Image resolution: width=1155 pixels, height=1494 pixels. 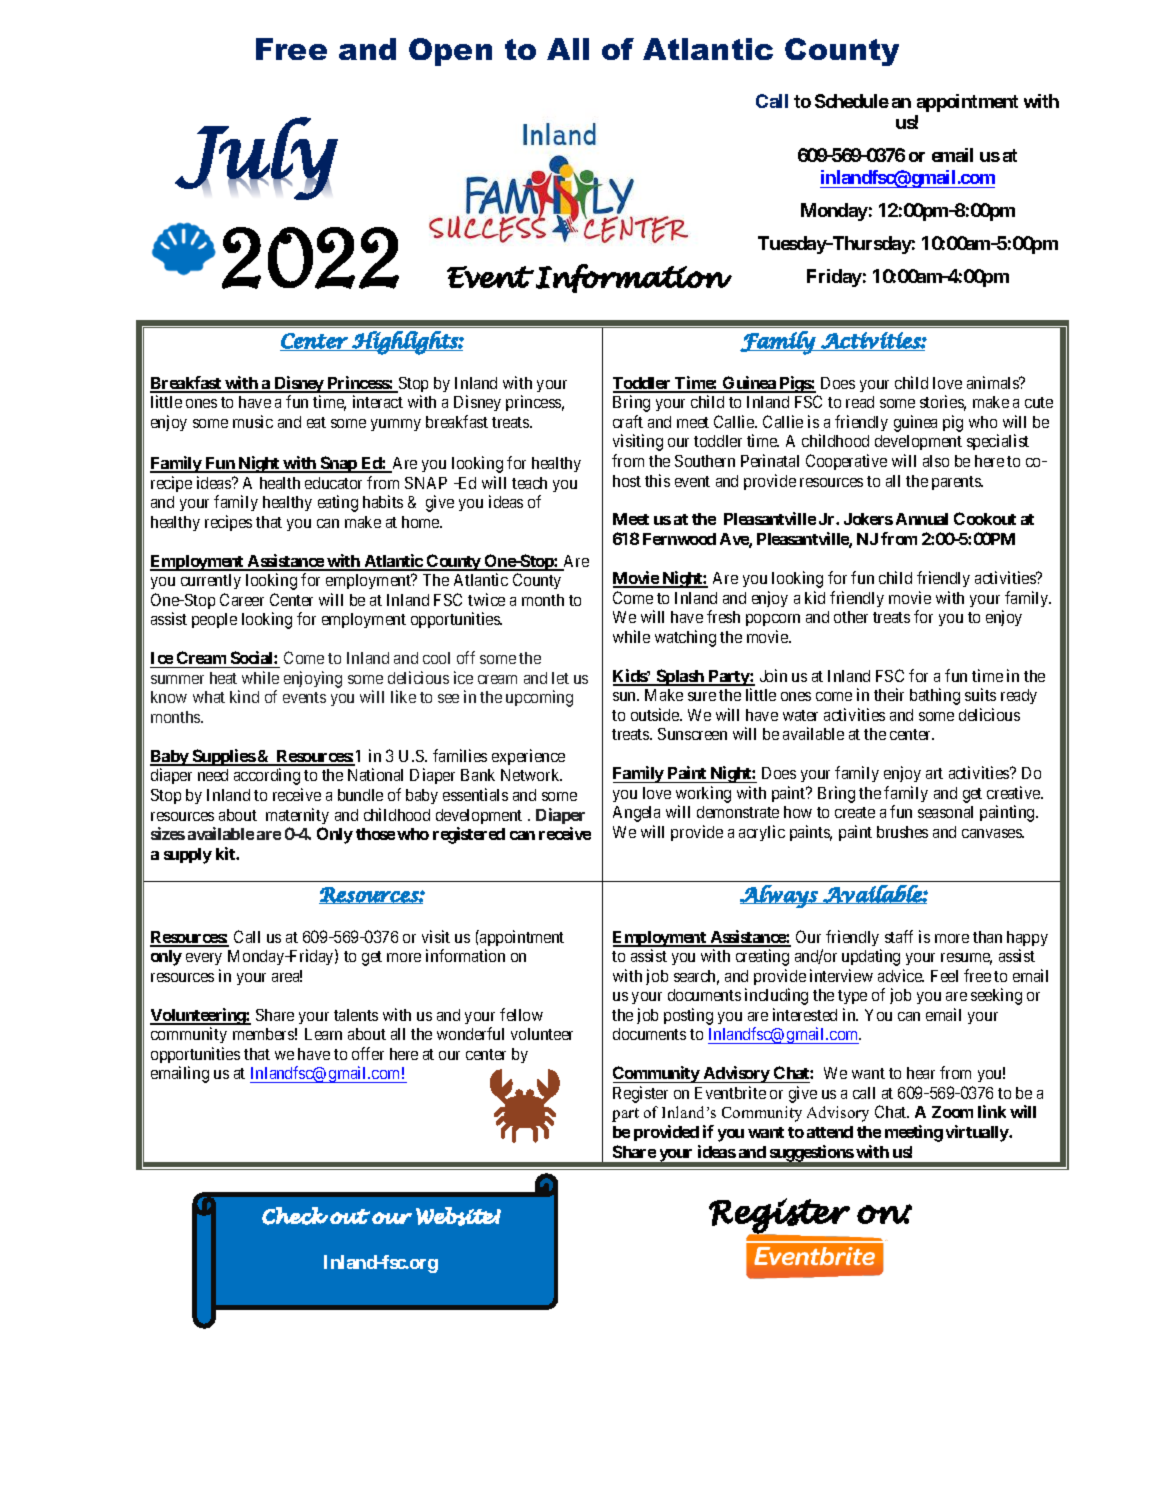 What do you see at coordinates (685, 638) in the document?
I see `watching` at bounding box center [685, 638].
